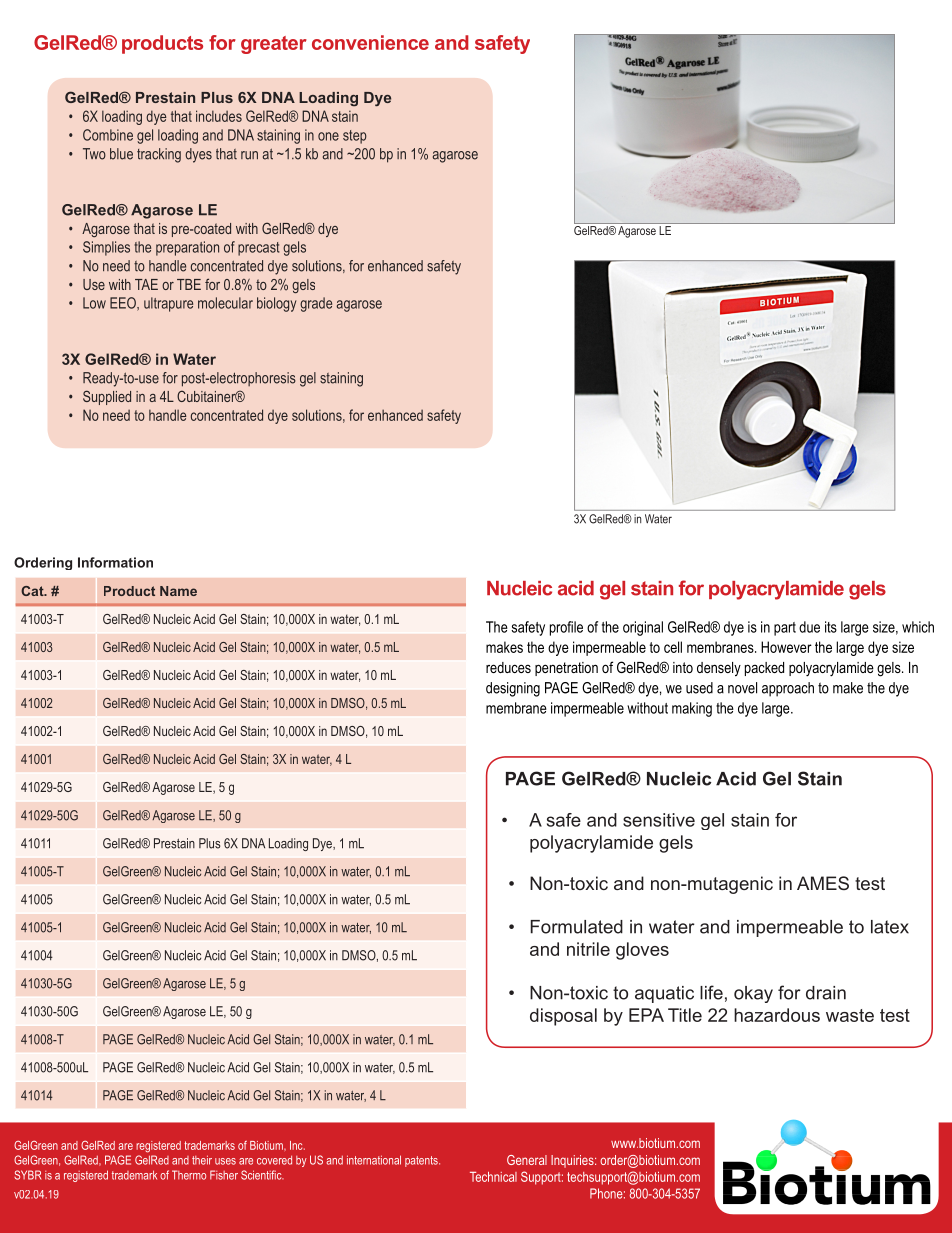 The width and height of the screenshot is (952, 1233). What do you see at coordinates (508, 667) in the screenshot?
I see `reduces` at bounding box center [508, 667].
